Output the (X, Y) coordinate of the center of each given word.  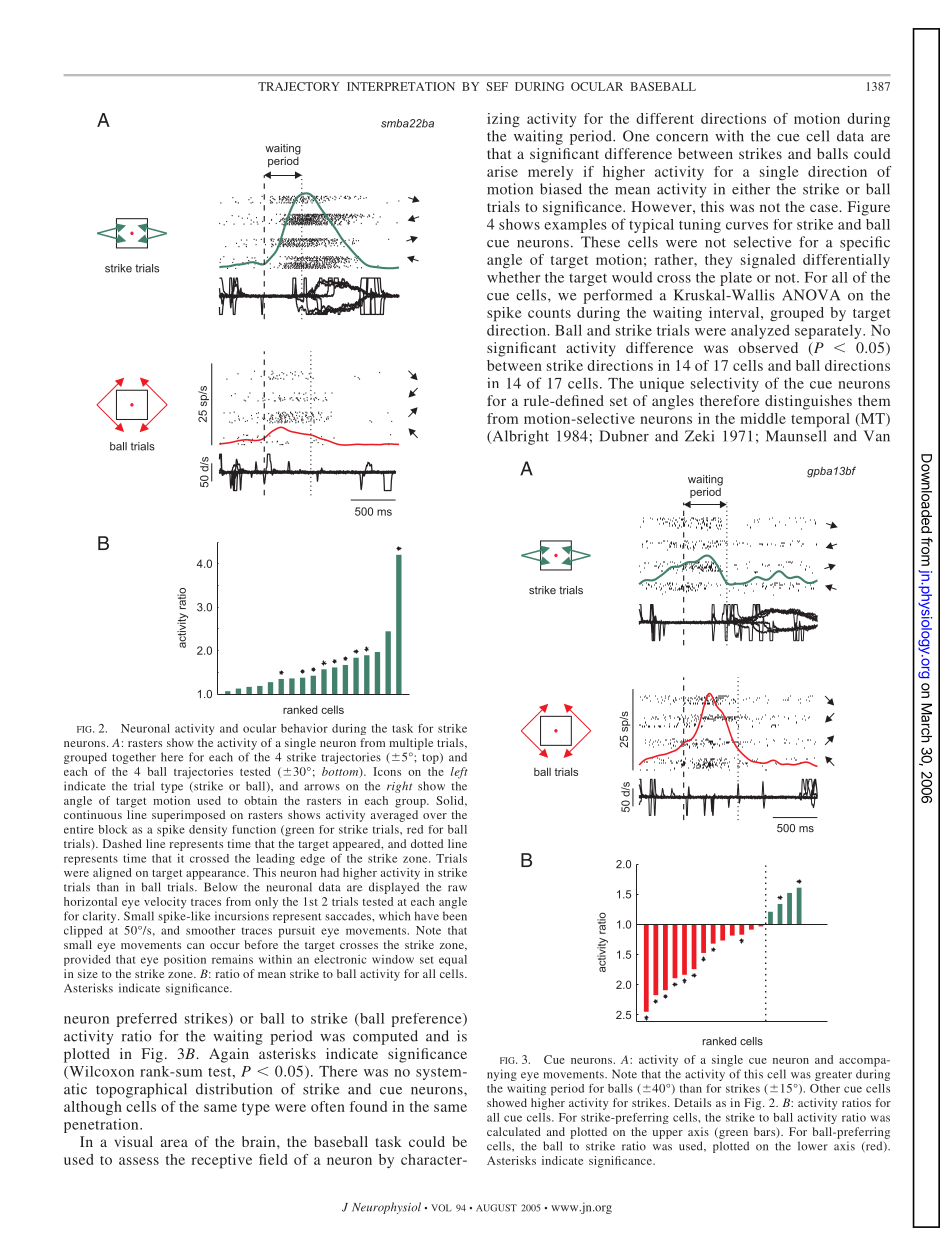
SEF (497, 86)
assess (139, 1161)
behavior (304, 728)
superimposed (188, 816)
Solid (451, 800)
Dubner (624, 436)
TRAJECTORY (299, 86)
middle (763, 418)
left (459, 773)
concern (682, 138)
